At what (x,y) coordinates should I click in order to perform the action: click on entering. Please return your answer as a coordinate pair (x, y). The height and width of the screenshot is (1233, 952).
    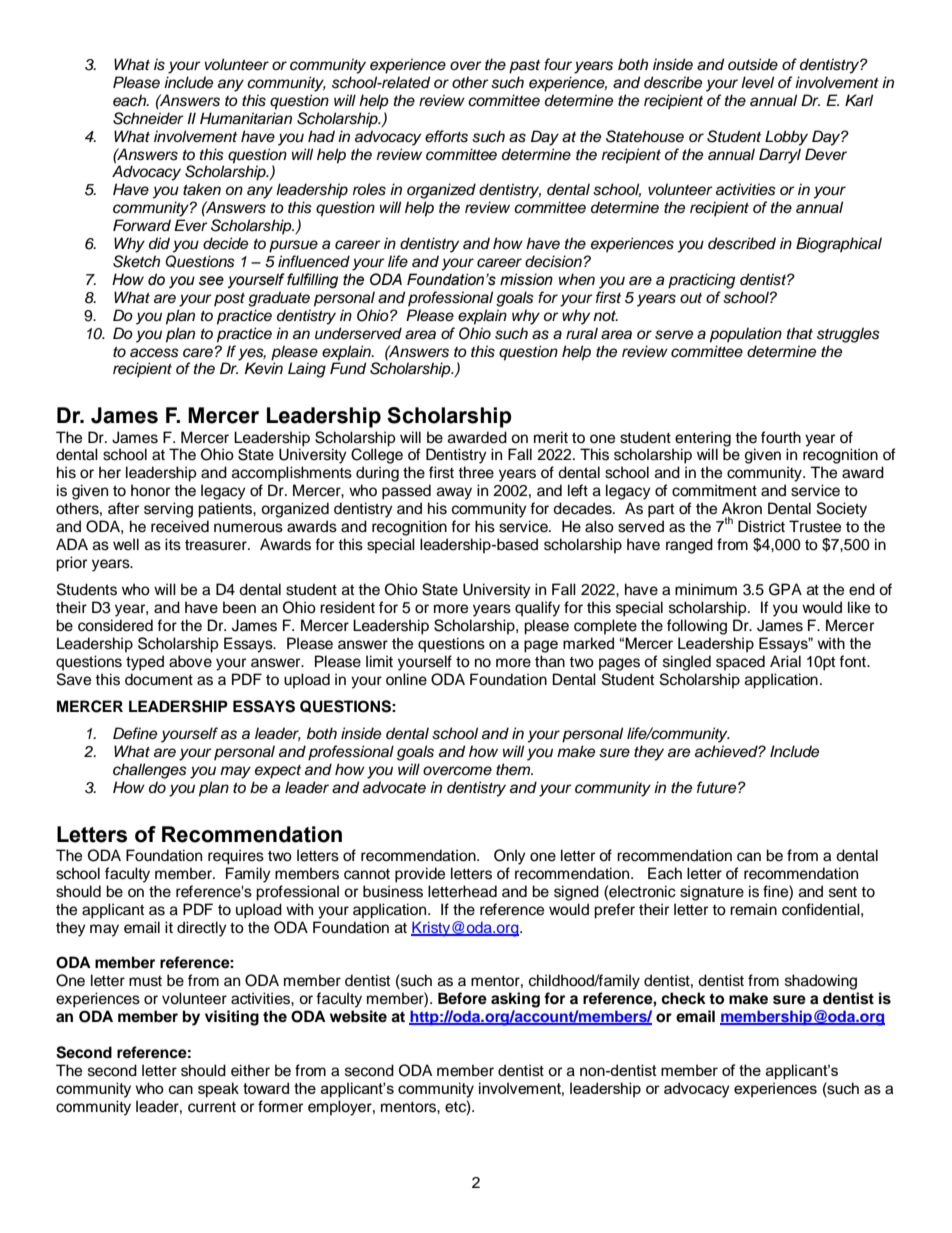
    Looking at the image, I should click on (702, 440).
